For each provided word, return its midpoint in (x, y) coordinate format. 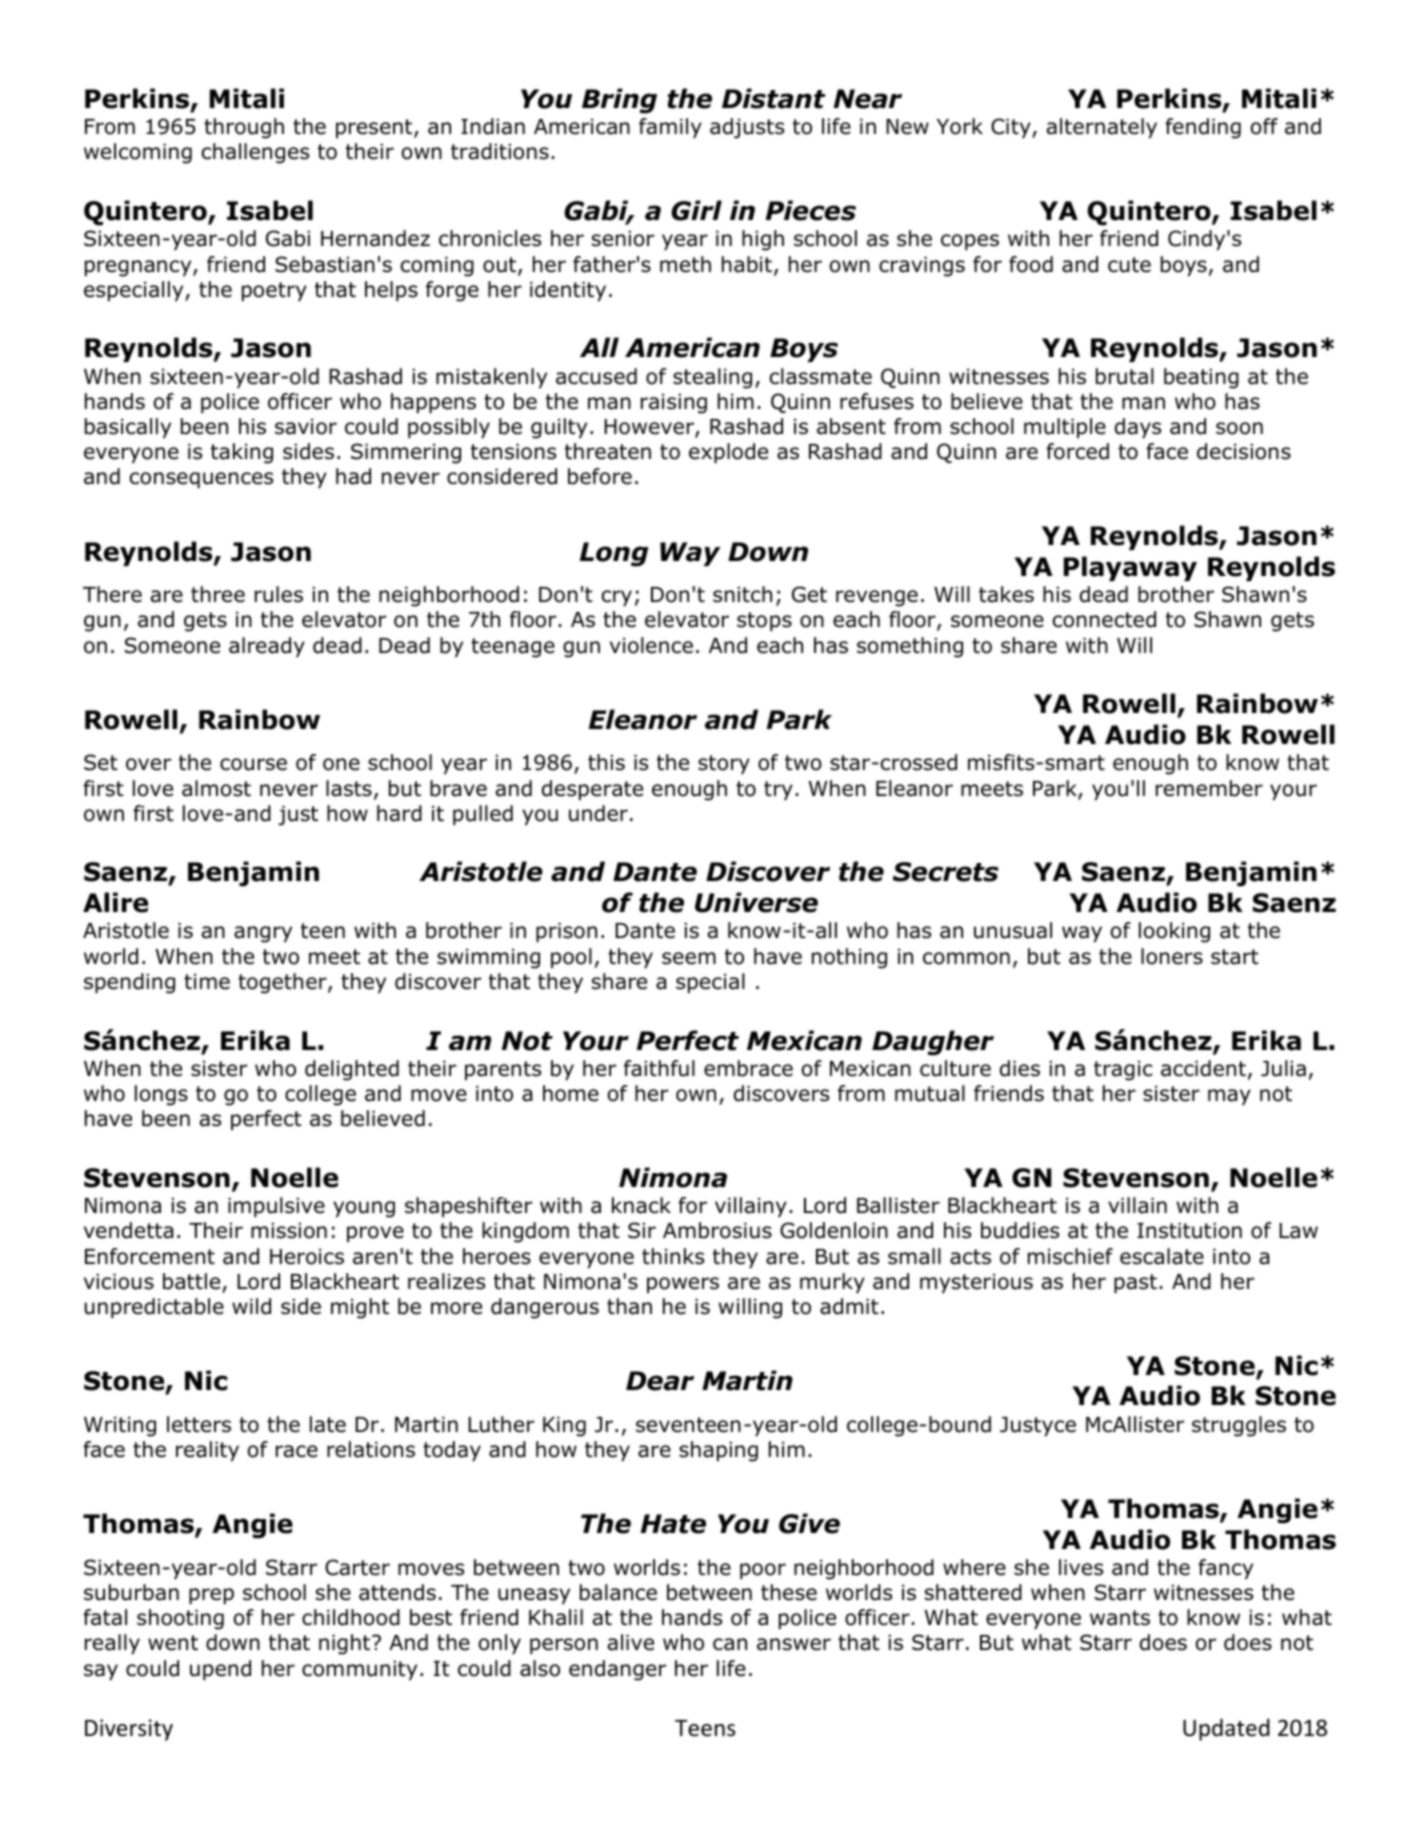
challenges (255, 153)
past (1135, 1283)
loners (1172, 956)
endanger (617, 1670)
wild (251, 1306)
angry (263, 934)
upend (220, 1670)
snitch (742, 594)
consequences (201, 480)
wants (1120, 1618)
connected (1104, 619)
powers (683, 1285)
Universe (756, 902)
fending (1203, 128)
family (670, 128)
